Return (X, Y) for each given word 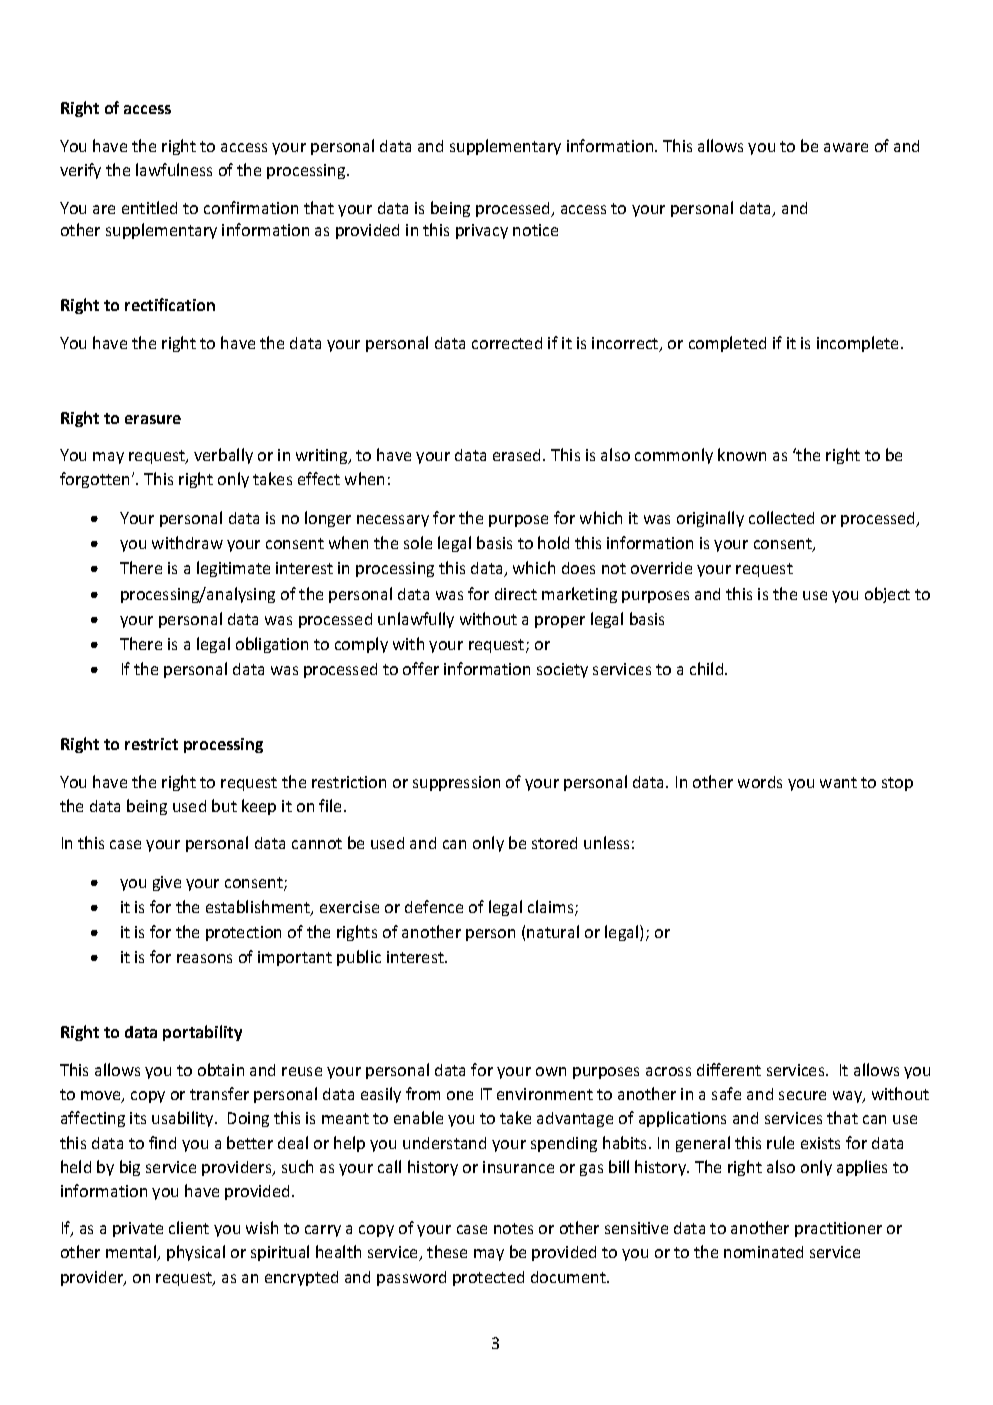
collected (781, 517)
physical (196, 1253)
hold (553, 542)
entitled (149, 207)
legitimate (233, 569)
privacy (482, 231)
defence (434, 906)
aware (846, 147)
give (167, 883)
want (838, 782)
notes (513, 1228)
